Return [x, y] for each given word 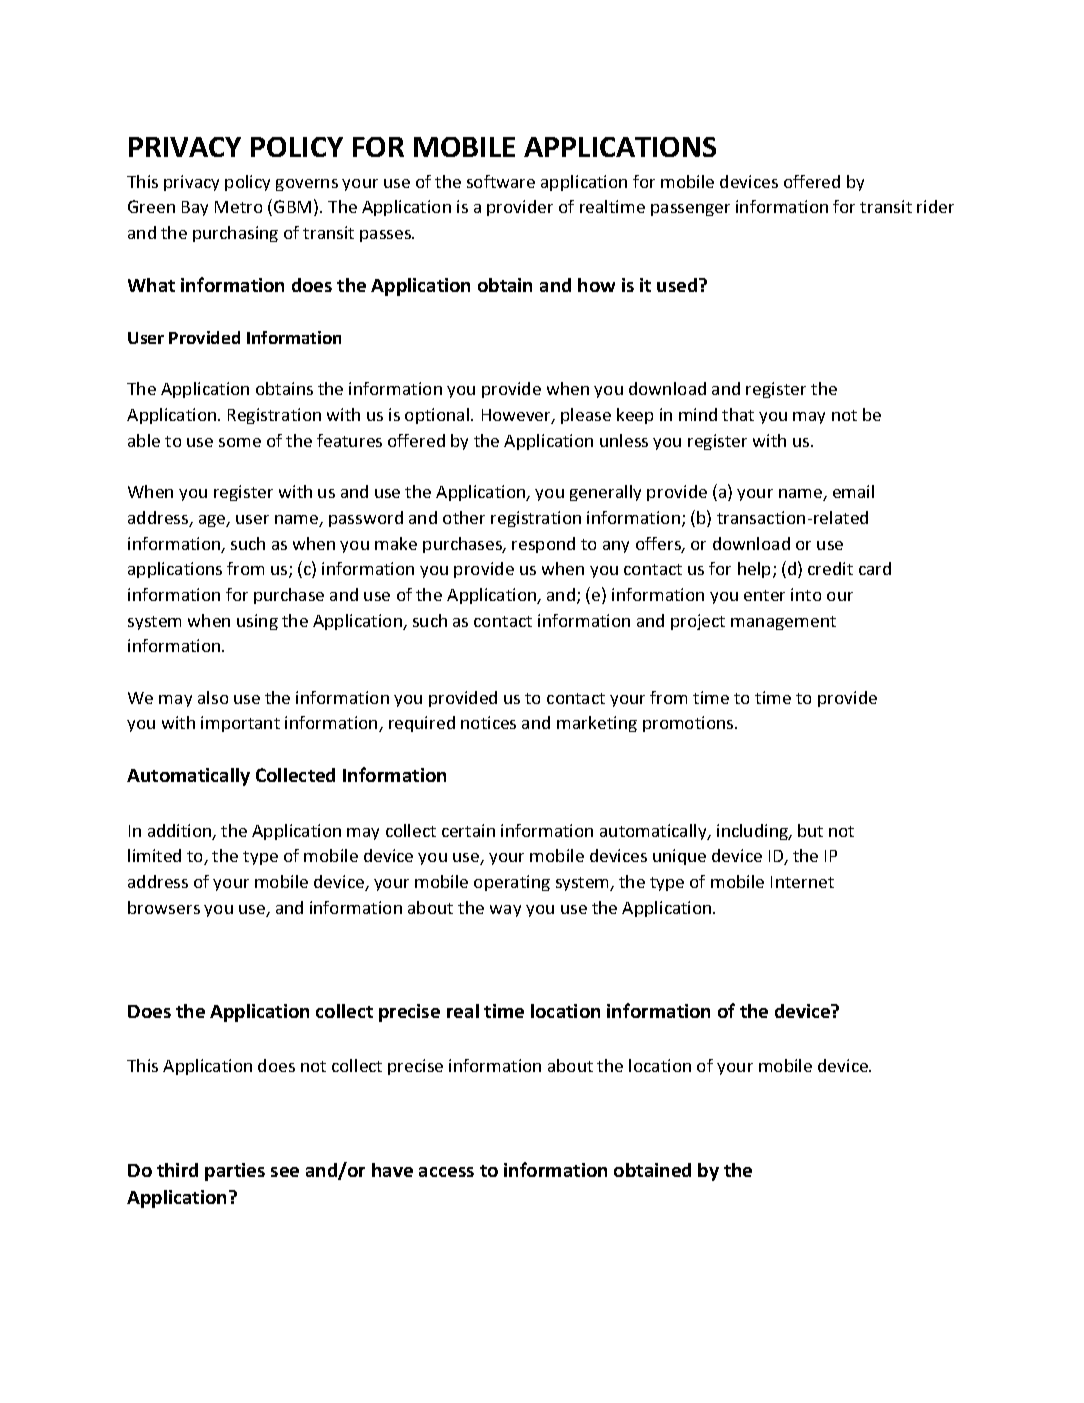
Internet [802, 882]
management [783, 623]
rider [935, 206]
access [446, 1172]
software [501, 181]
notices [488, 722]
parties [235, 1172]
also [213, 697]
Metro [238, 207]
